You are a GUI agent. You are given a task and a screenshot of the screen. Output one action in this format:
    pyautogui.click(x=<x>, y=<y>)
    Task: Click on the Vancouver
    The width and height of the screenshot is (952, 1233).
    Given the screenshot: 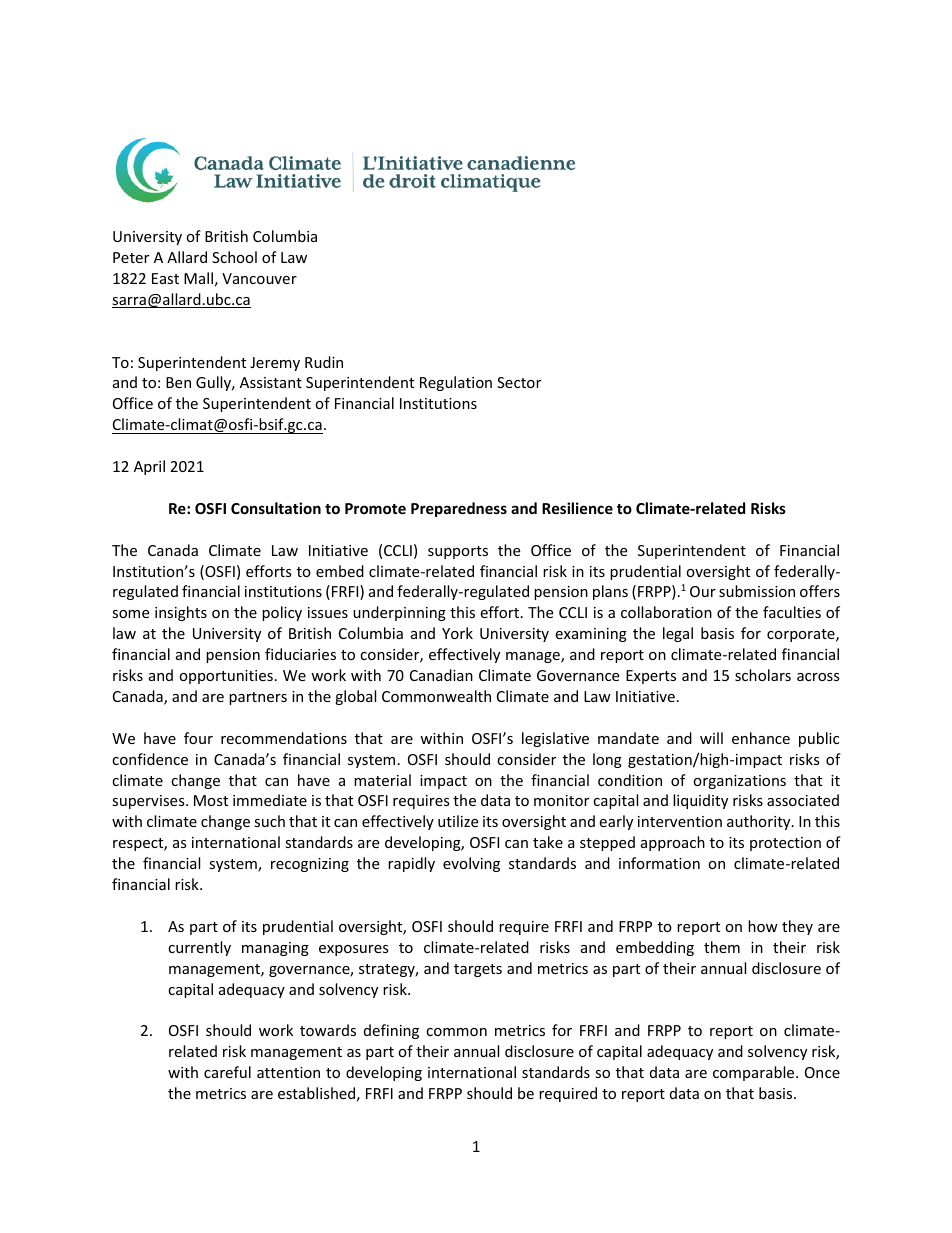 What is the action you would take?
    pyautogui.click(x=259, y=278)
